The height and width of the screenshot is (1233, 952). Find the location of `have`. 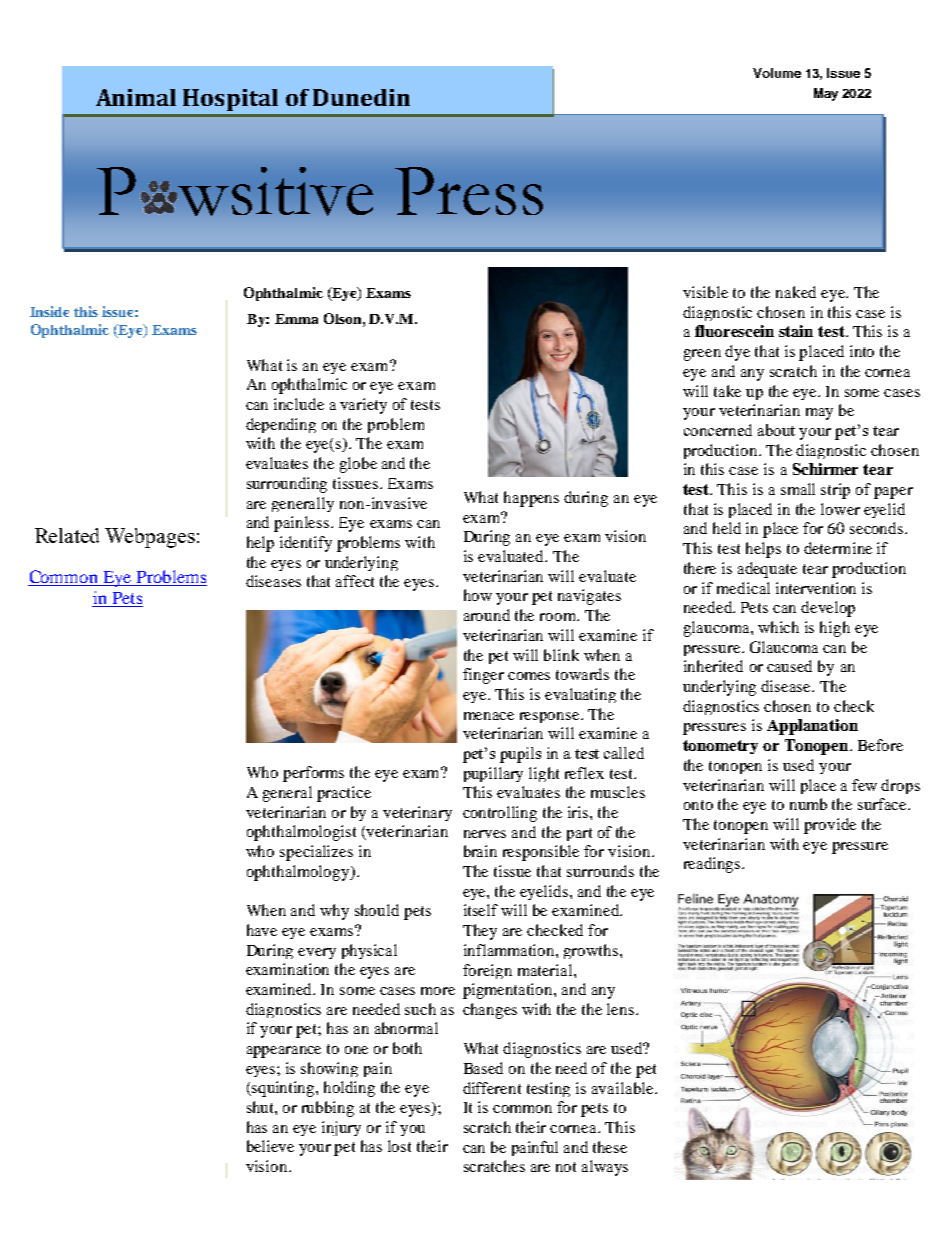

have is located at coordinates (262, 930).
